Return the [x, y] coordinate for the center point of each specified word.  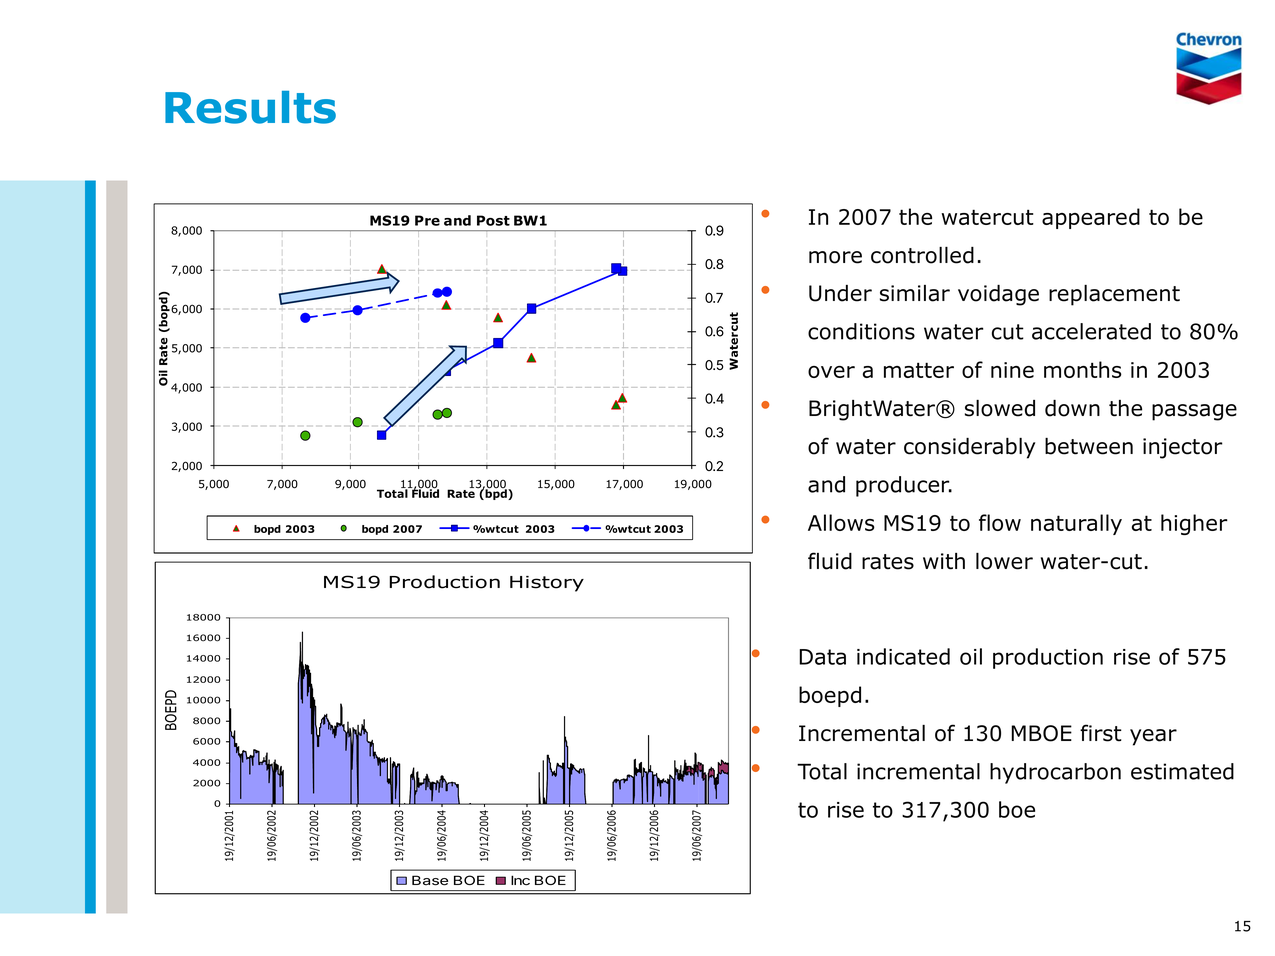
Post [493, 220]
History [547, 584]
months [1083, 369]
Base [430, 880]
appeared [1091, 218]
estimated [1182, 771]
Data [822, 657]
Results [250, 107]
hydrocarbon [1055, 773]
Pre [427, 220]
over [831, 372]
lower [1004, 561]
